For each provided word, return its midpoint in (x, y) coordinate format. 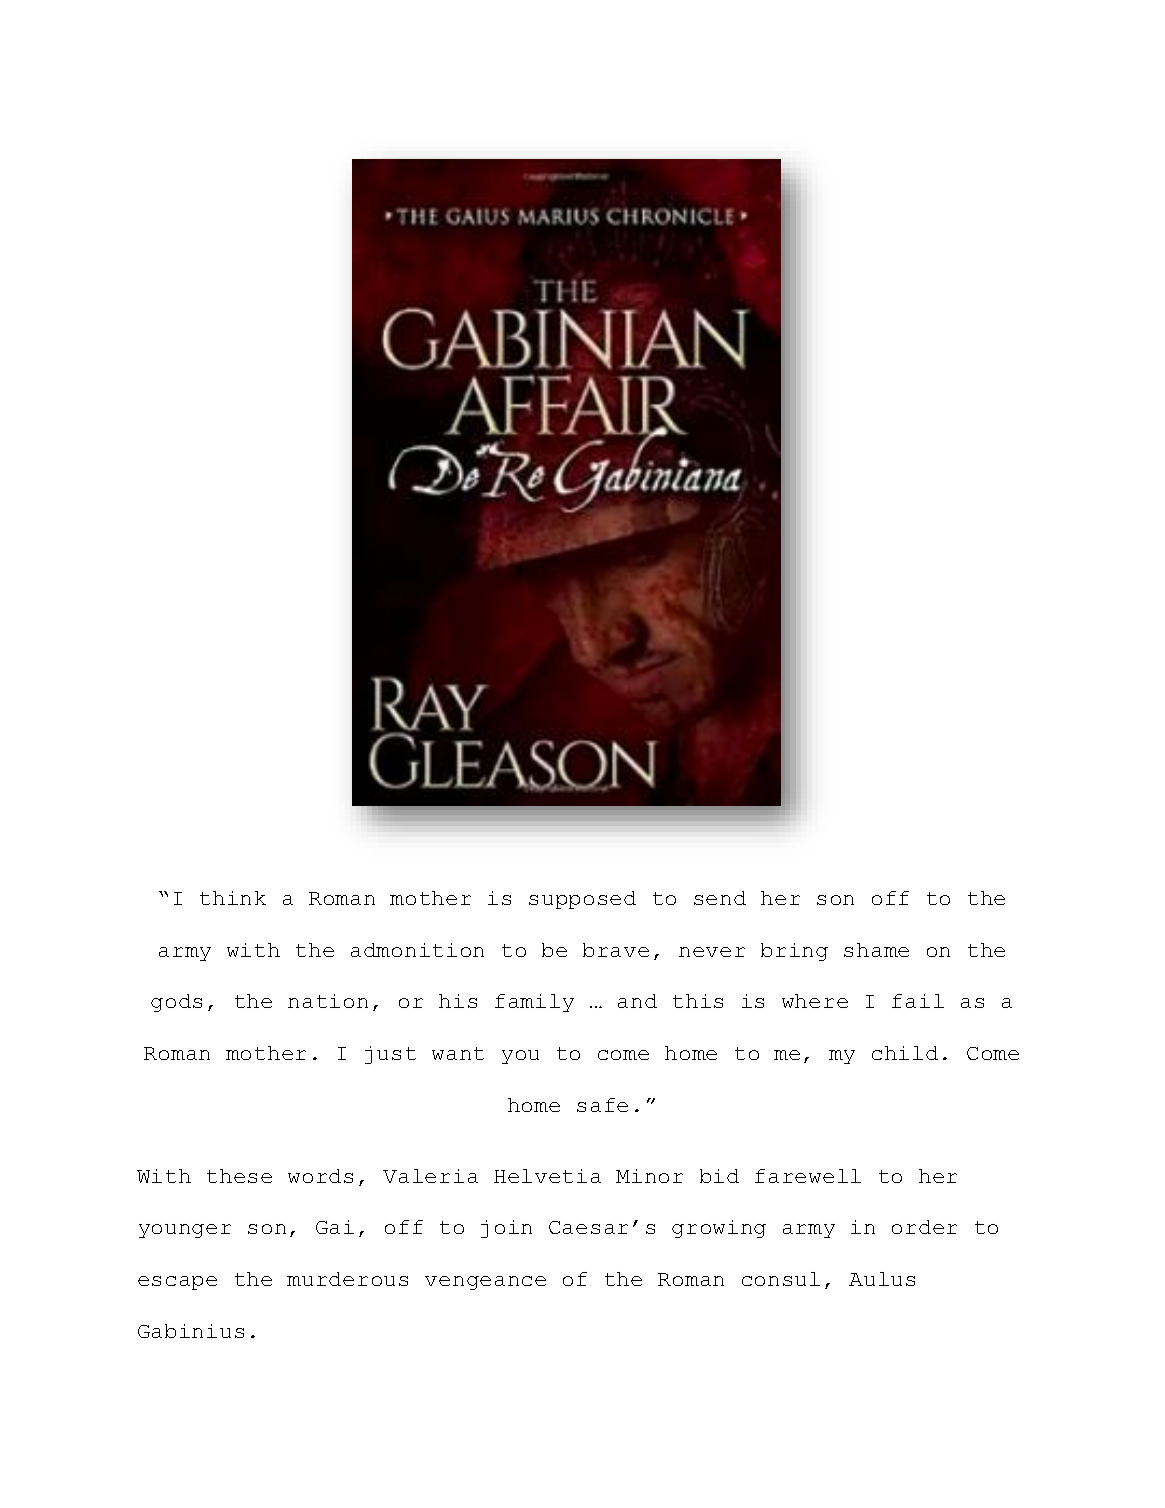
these (239, 1176)
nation (328, 1001)
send (720, 898)
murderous (347, 1279)
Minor (649, 1176)
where (815, 1001)
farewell (808, 1176)
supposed (582, 900)
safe (602, 1105)
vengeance (485, 1283)
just (390, 1055)
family (534, 1003)
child (905, 1053)
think (233, 898)
